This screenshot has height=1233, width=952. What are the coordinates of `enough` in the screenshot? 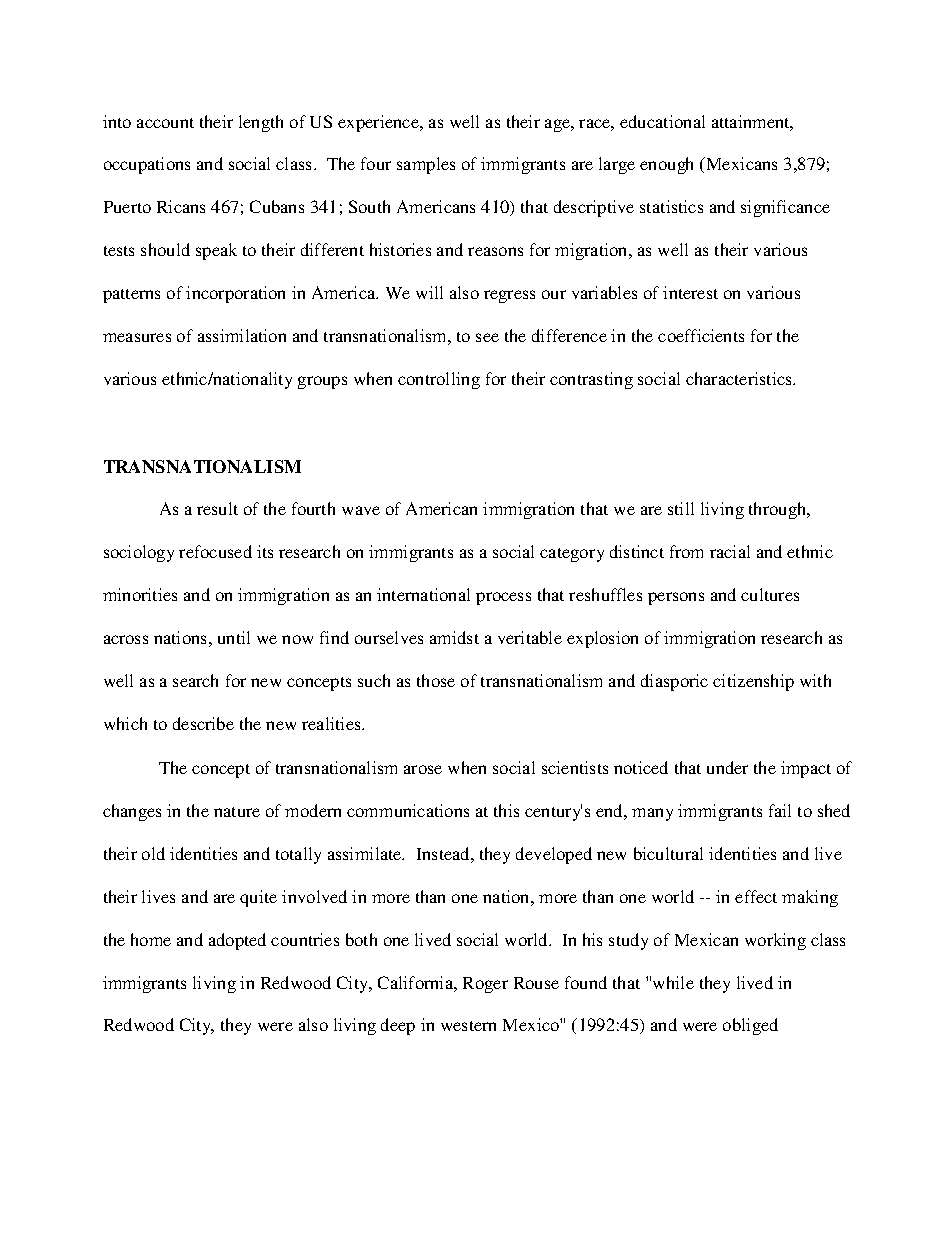 It's located at (666, 165).
